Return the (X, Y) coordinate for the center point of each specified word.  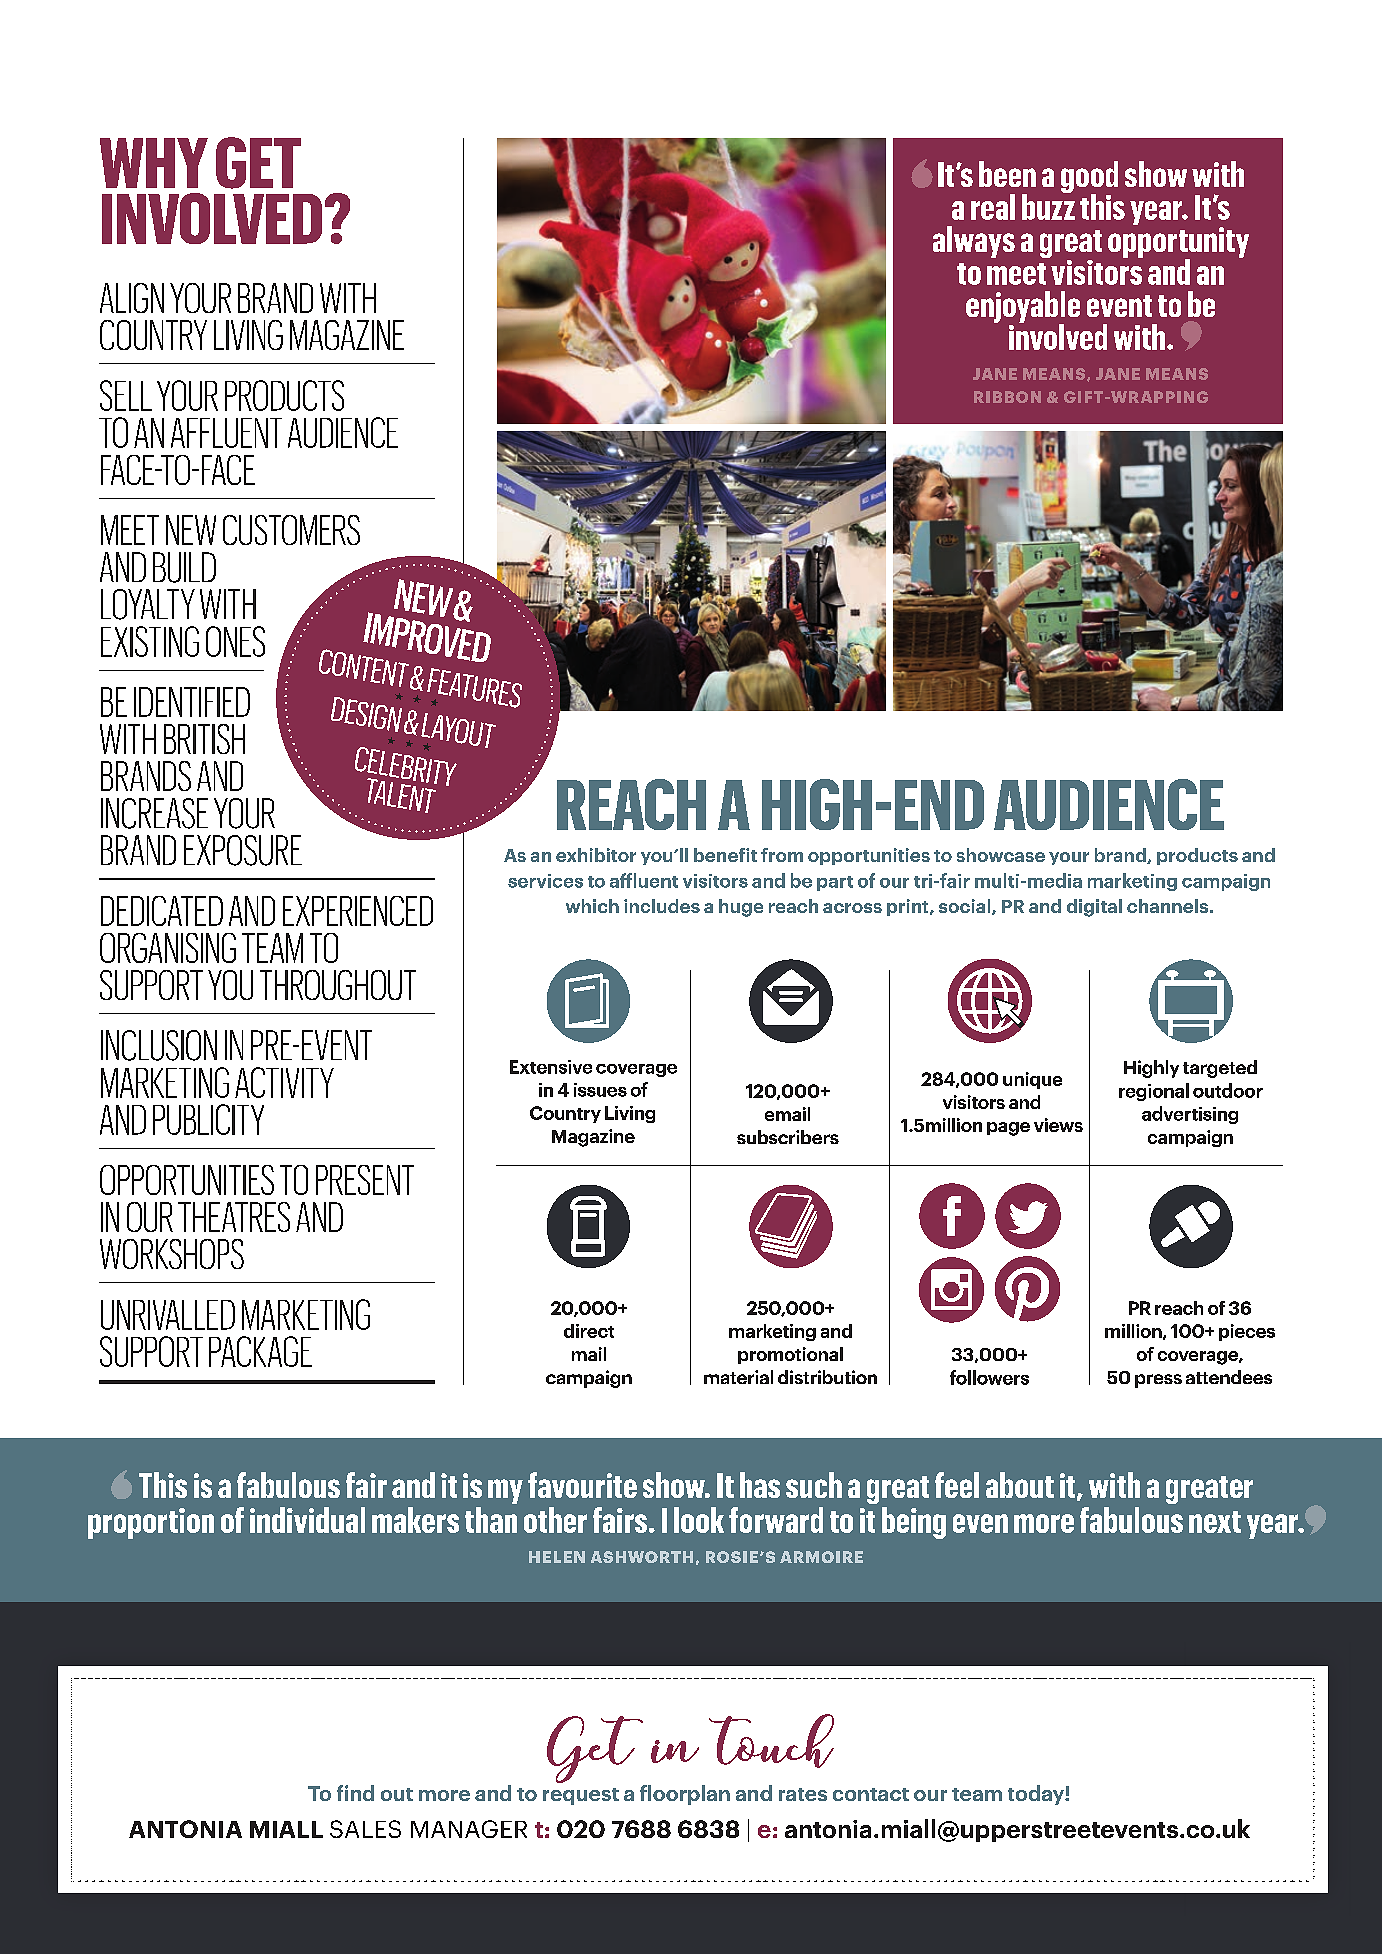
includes (662, 906)
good (1089, 178)
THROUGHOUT (338, 985)
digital (1094, 908)
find (355, 1793)
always (974, 242)
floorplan (685, 1795)
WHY (154, 163)
